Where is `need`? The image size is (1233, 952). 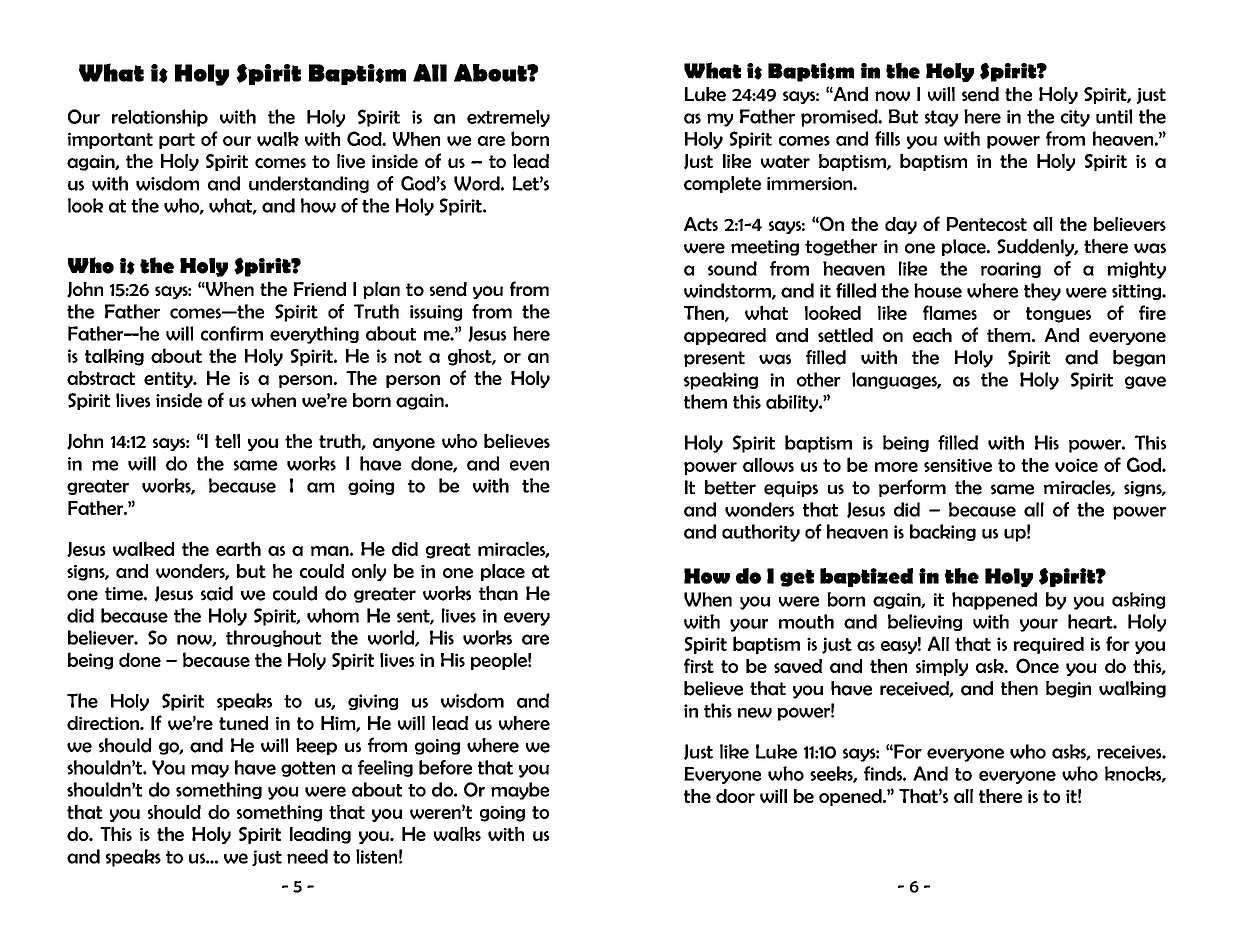
need is located at coordinates (307, 856).
